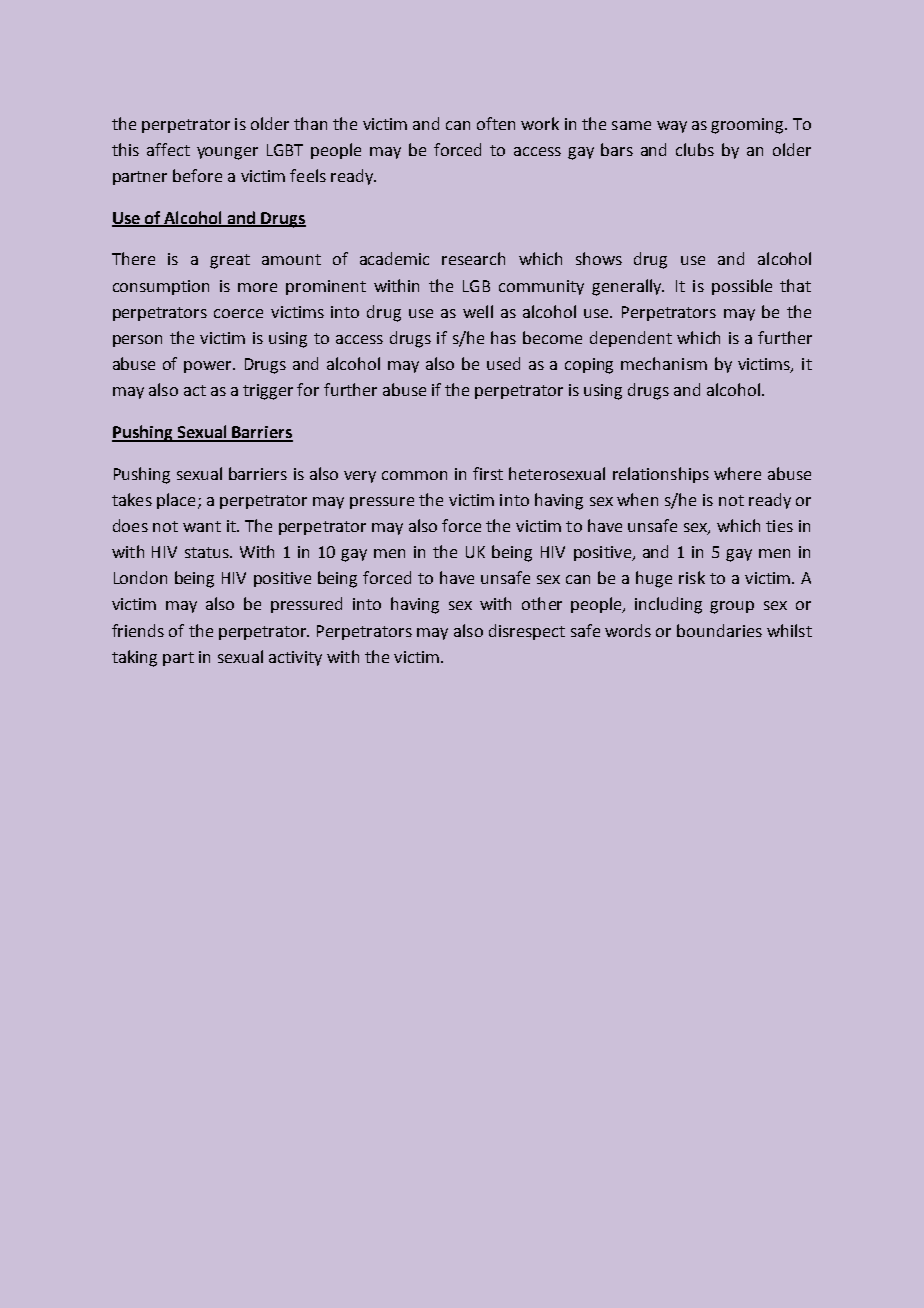  Describe the element at coordinates (227, 153) in the document. I see `younger` at that location.
